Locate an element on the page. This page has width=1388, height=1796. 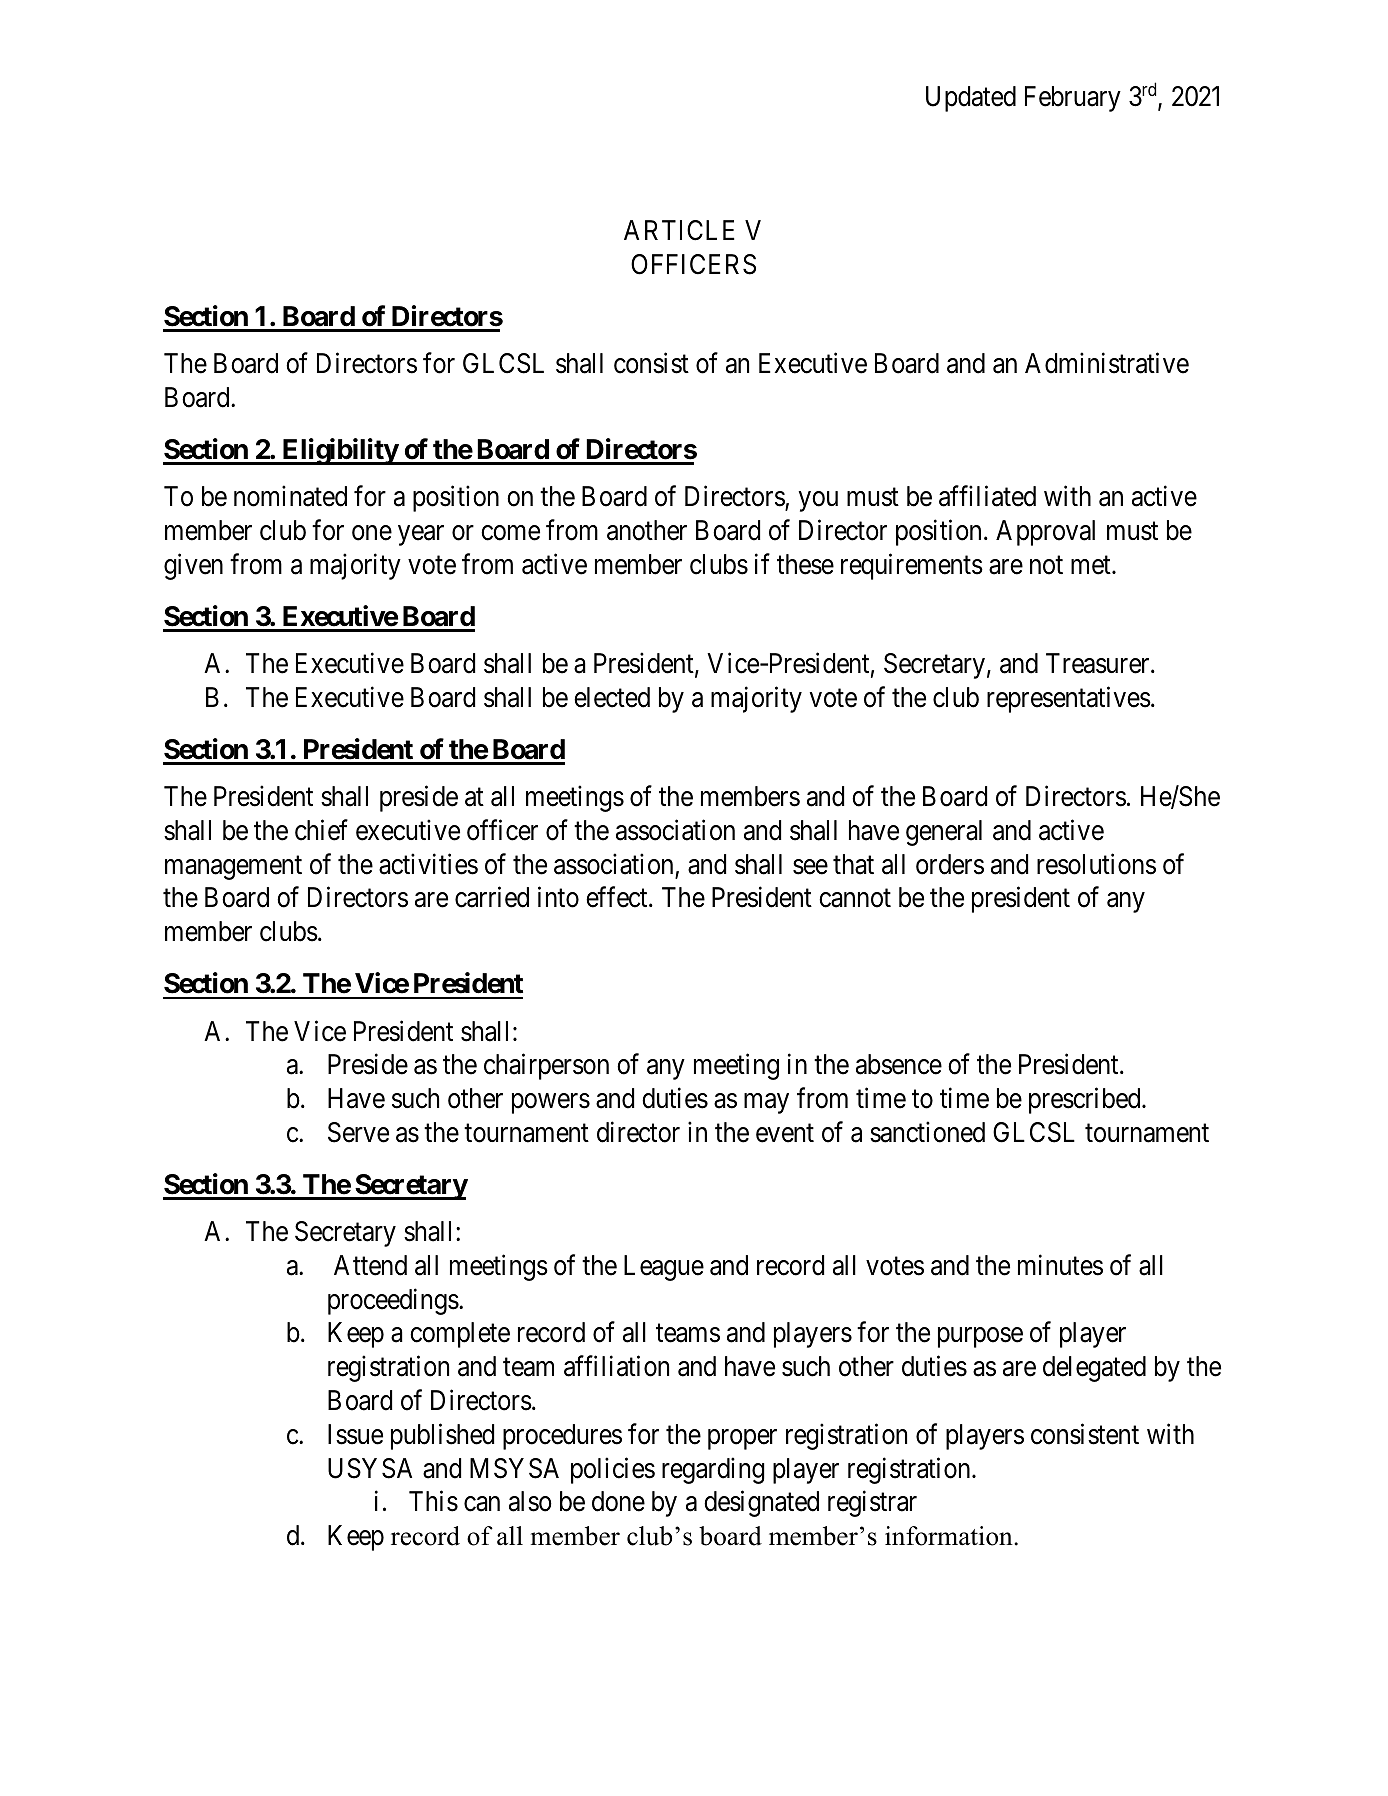
absence is located at coordinates (899, 1064).
